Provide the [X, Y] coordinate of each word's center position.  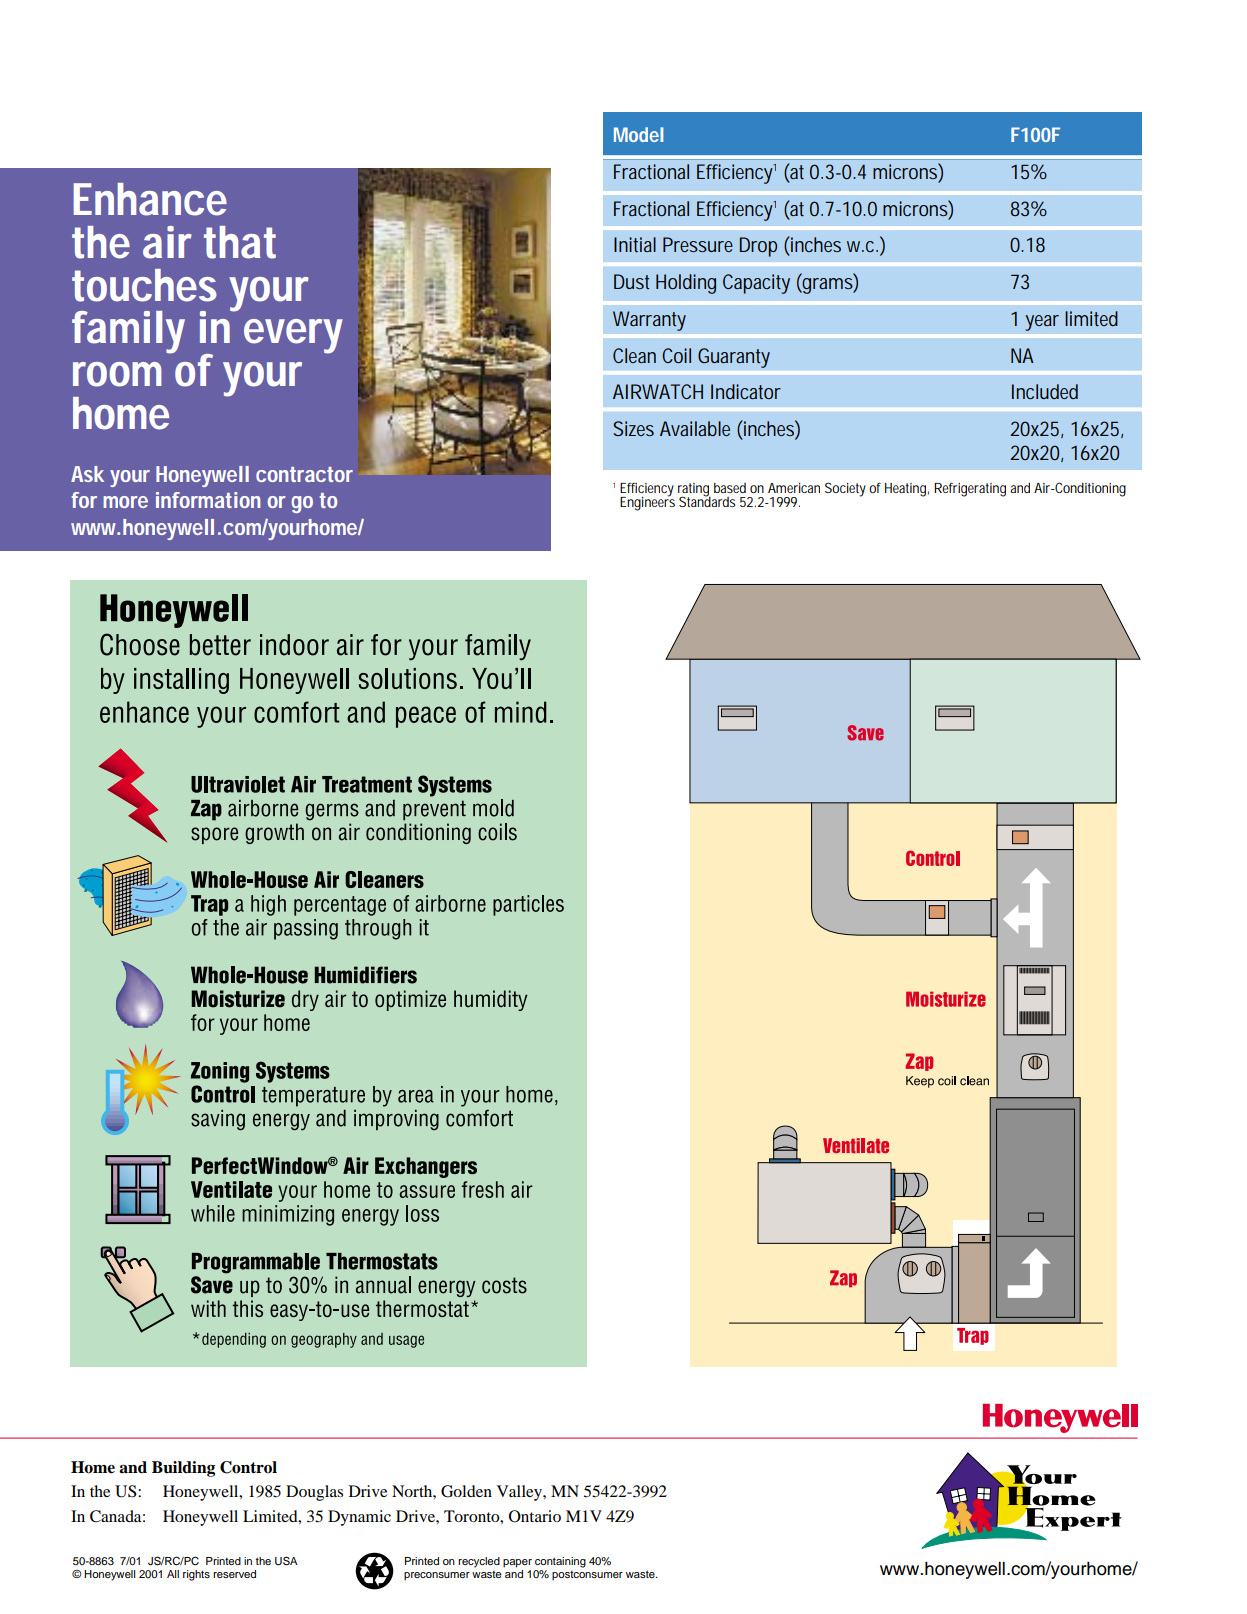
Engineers [647, 503]
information [208, 500]
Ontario [535, 1516]
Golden [466, 1491]
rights [196, 1575]
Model [639, 134]
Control [248, 1467]
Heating [907, 490]
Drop [758, 247]
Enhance [150, 199]
